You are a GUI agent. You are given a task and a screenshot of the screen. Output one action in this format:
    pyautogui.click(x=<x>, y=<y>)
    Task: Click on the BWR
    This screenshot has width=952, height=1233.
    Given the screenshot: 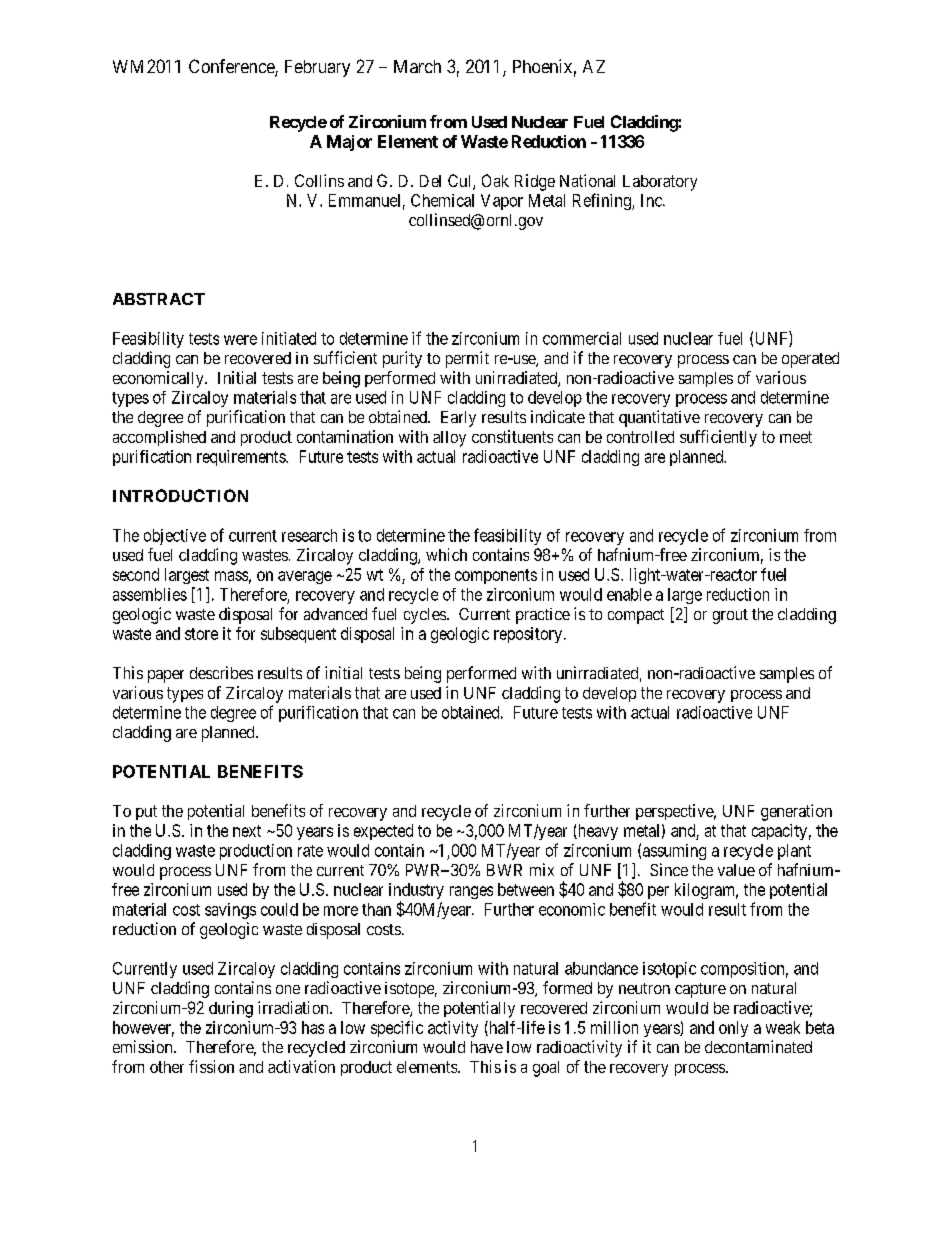 What is the action you would take?
    pyautogui.click(x=504, y=870)
